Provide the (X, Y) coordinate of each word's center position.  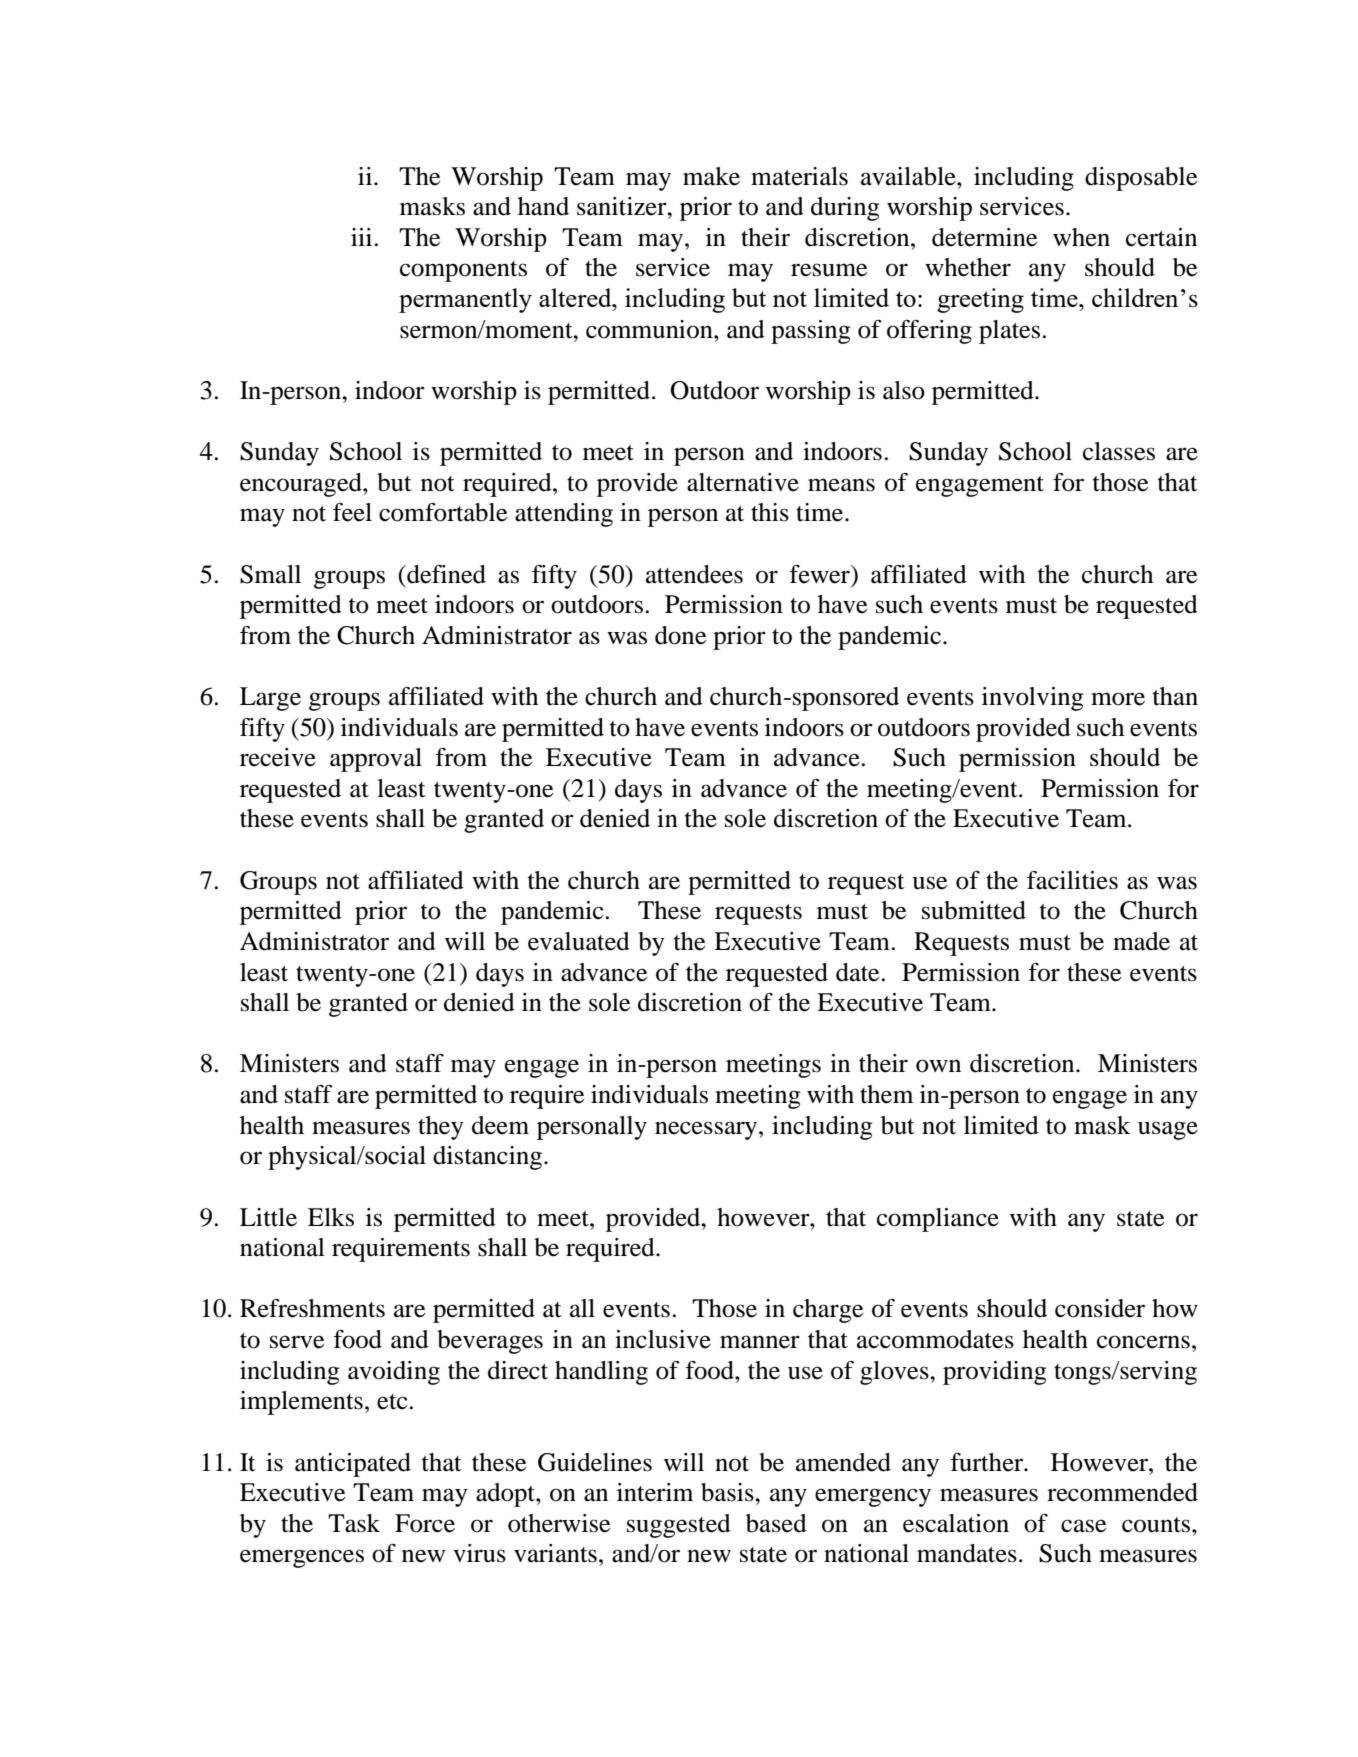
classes (1119, 451)
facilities (1072, 880)
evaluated (579, 941)
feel (352, 512)
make (711, 176)
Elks (331, 1217)
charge (828, 1311)
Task (354, 1523)
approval (376, 760)
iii (361, 237)
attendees (694, 574)
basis (728, 1492)
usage (1168, 1130)
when (1081, 237)
